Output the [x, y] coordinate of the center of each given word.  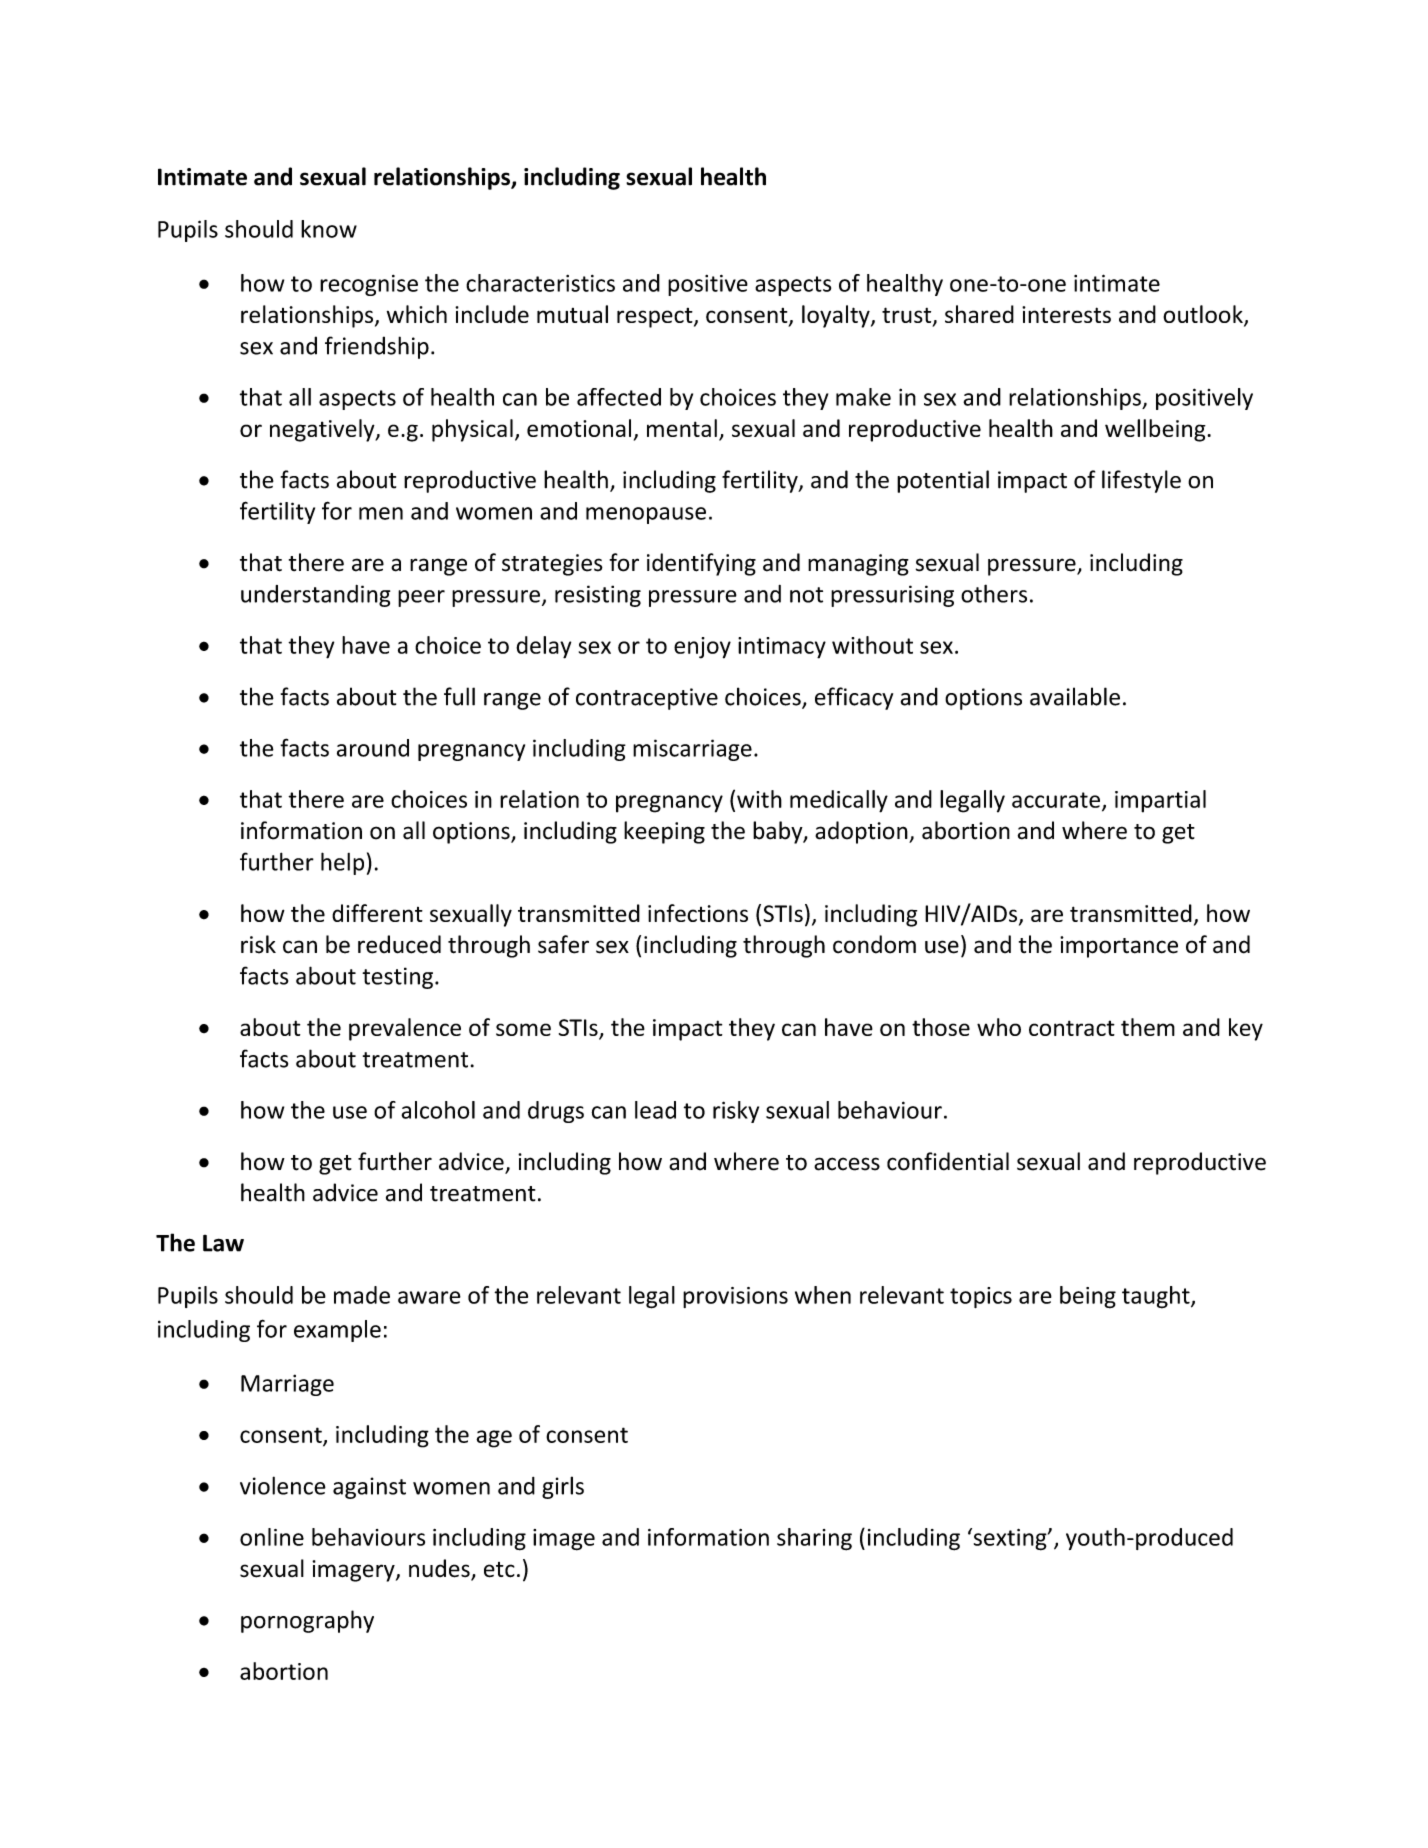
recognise [369, 285]
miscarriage [692, 750]
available [1075, 696]
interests [1066, 314]
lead [655, 1110]
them [1148, 1027]
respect [656, 318]
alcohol [438, 1110]
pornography [307, 1621]
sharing [814, 1539]
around [373, 748]
